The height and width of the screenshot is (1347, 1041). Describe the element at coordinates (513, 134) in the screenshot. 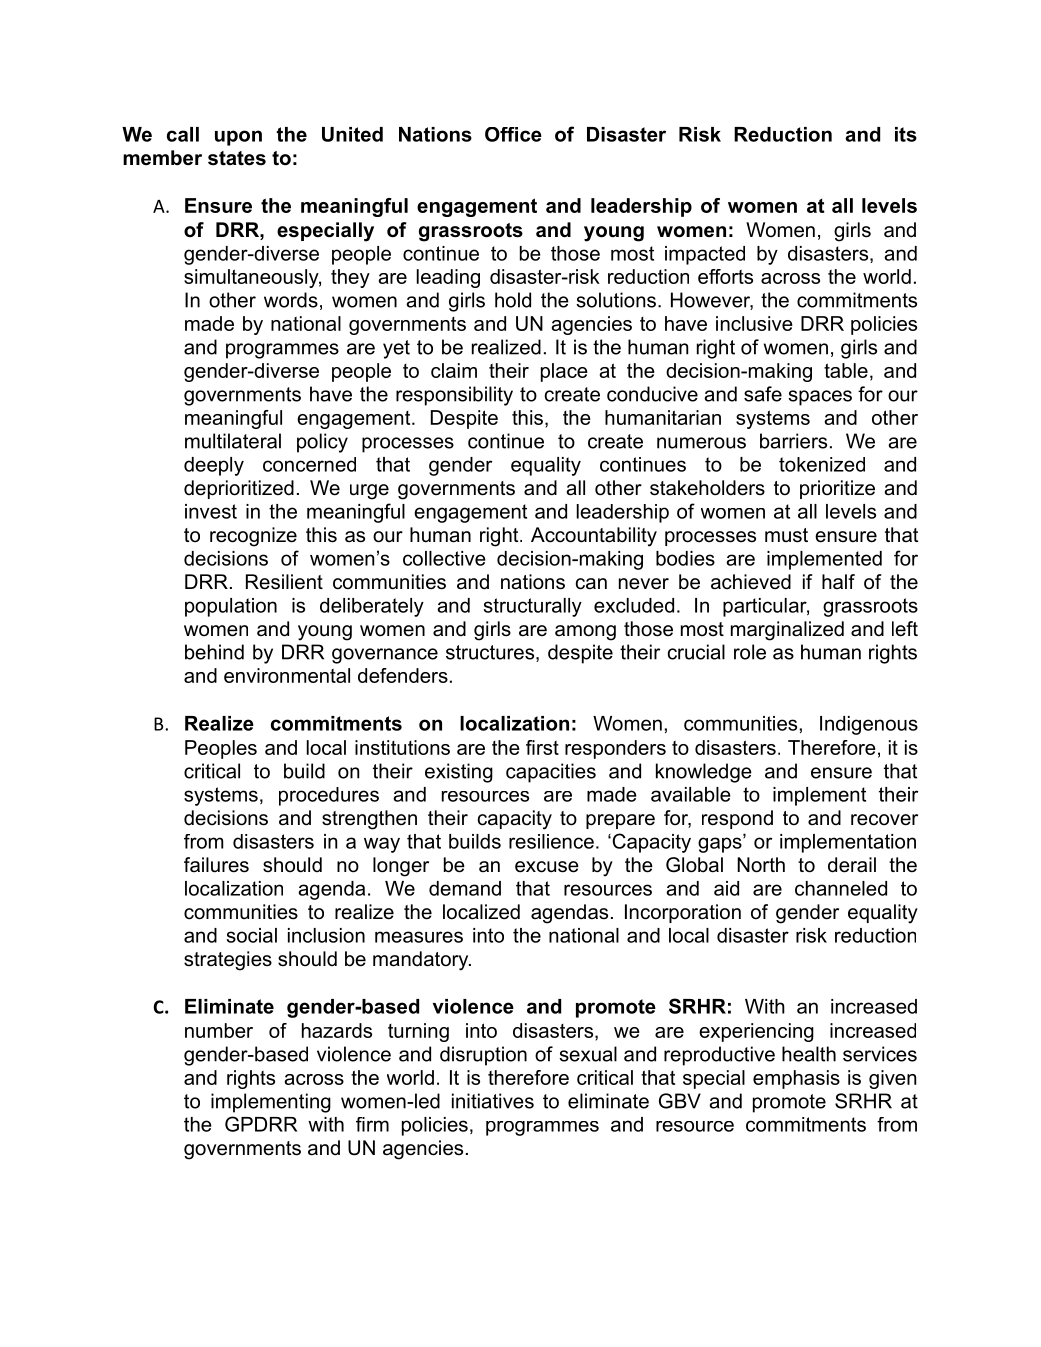

I see `Office` at that location.
